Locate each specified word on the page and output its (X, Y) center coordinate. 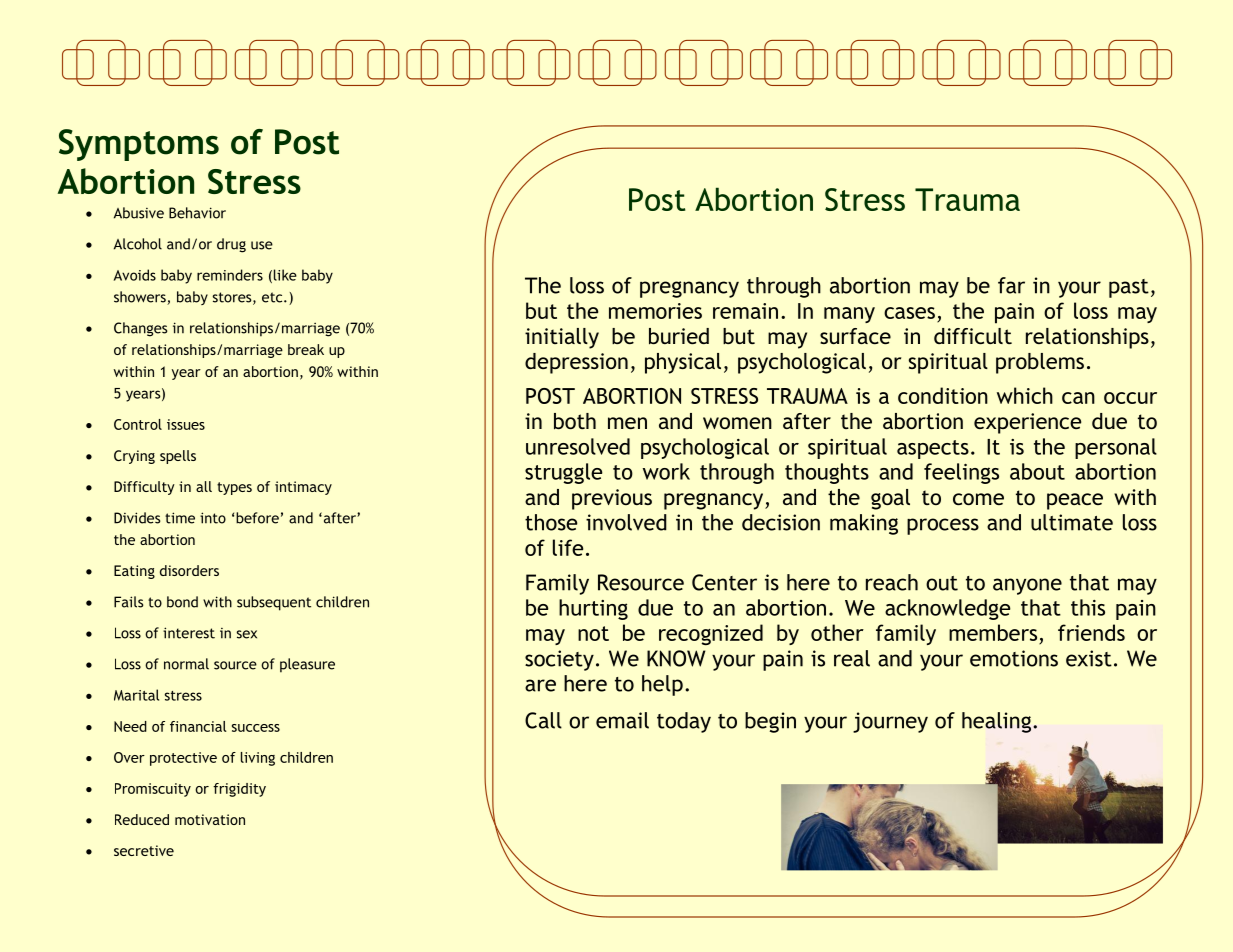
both (575, 421)
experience (1027, 423)
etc (273, 297)
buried (679, 336)
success (256, 728)
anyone (1027, 586)
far (1011, 285)
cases (909, 313)
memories (655, 311)
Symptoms (139, 145)
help (662, 685)
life (568, 547)
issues (186, 424)
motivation (210, 819)
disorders (189, 570)
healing (998, 722)
